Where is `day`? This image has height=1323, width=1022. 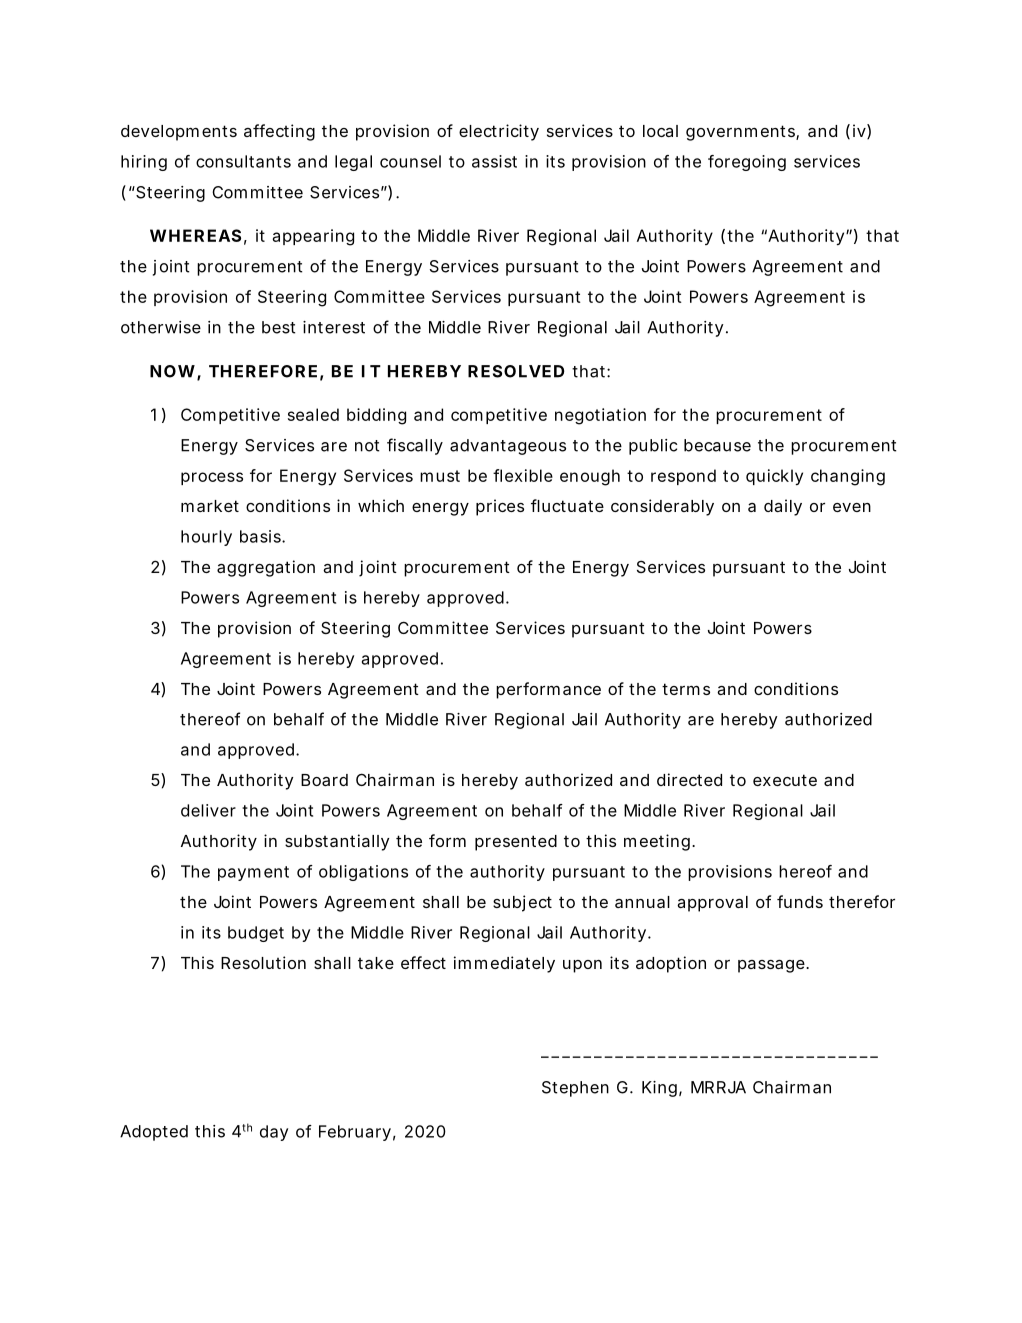
day is located at coordinates (274, 1133).
